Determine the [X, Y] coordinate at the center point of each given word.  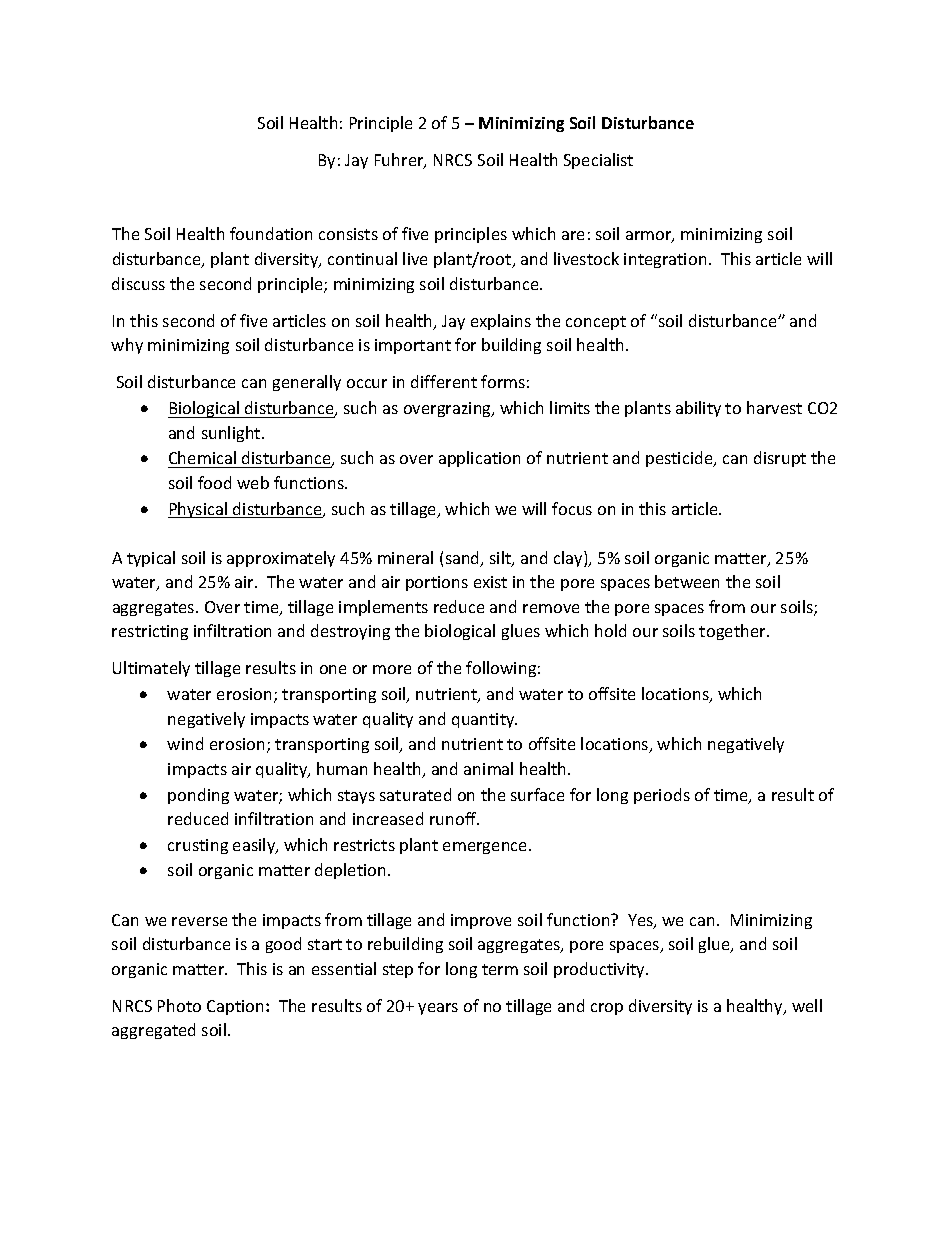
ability [698, 409]
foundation [271, 233]
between [687, 581]
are [573, 235]
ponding [198, 796]
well [807, 1005]
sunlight [232, 434]
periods [662, 796]
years [438, 1009]
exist [490, 582]
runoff [454, 818]
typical [151, 559]
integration [665, 260]
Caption [237, 1007]
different [444, 381]
